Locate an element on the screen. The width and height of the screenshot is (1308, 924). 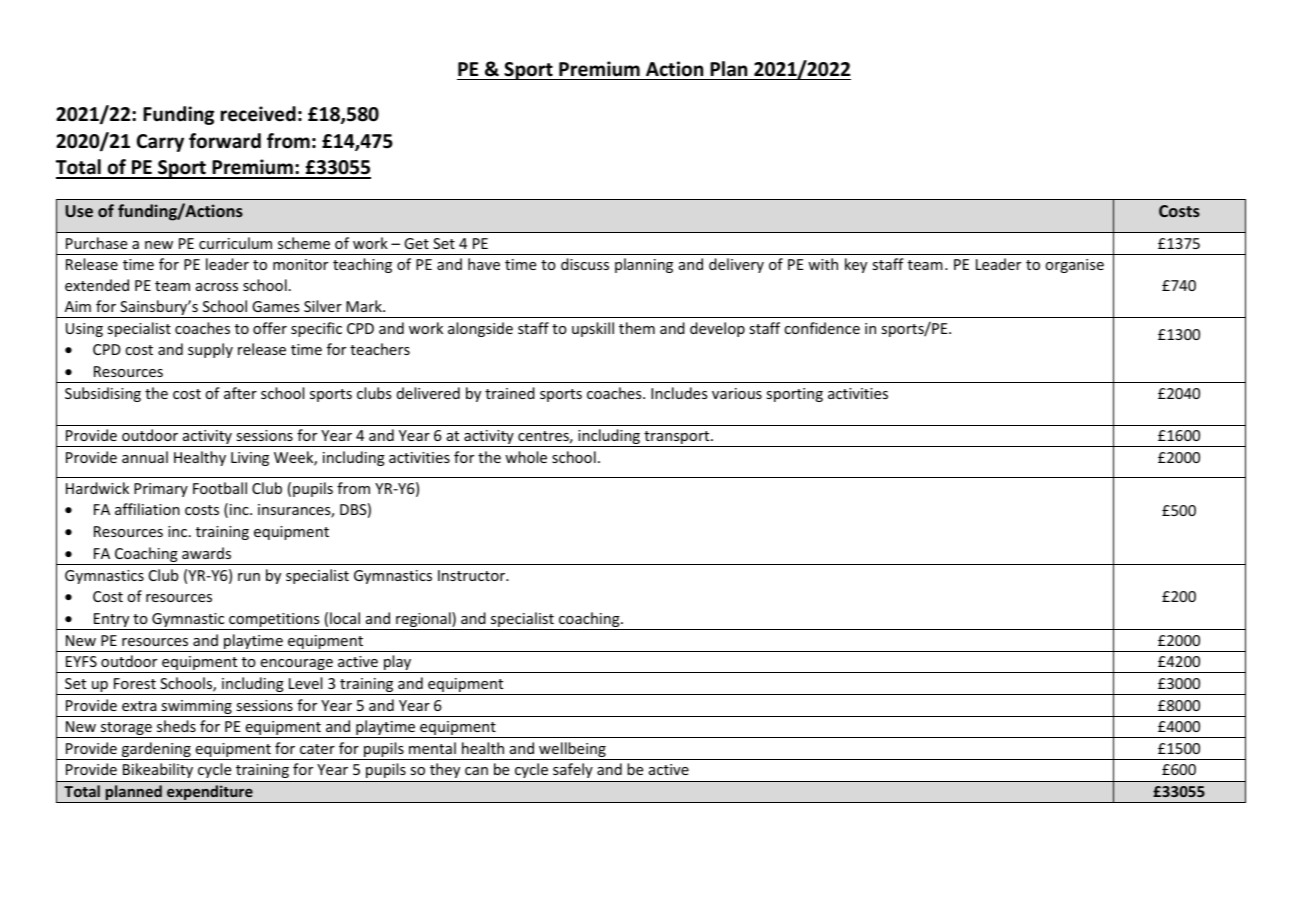
annual is located at coordinates (145, 457).
